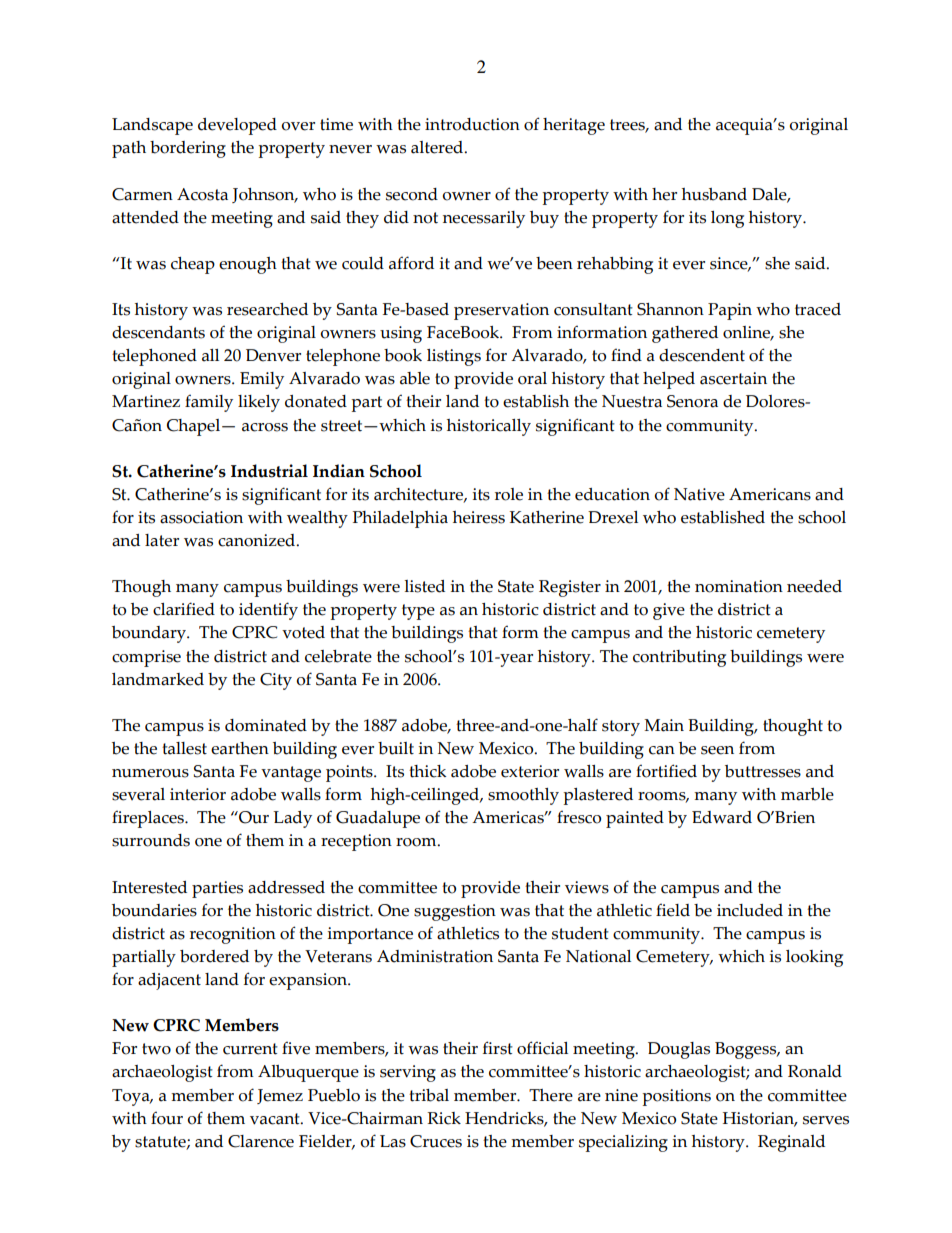  What do you see at coordinates (791, 1143) in the page?
I see `Reginald` at bounding box center [791, 1143].
